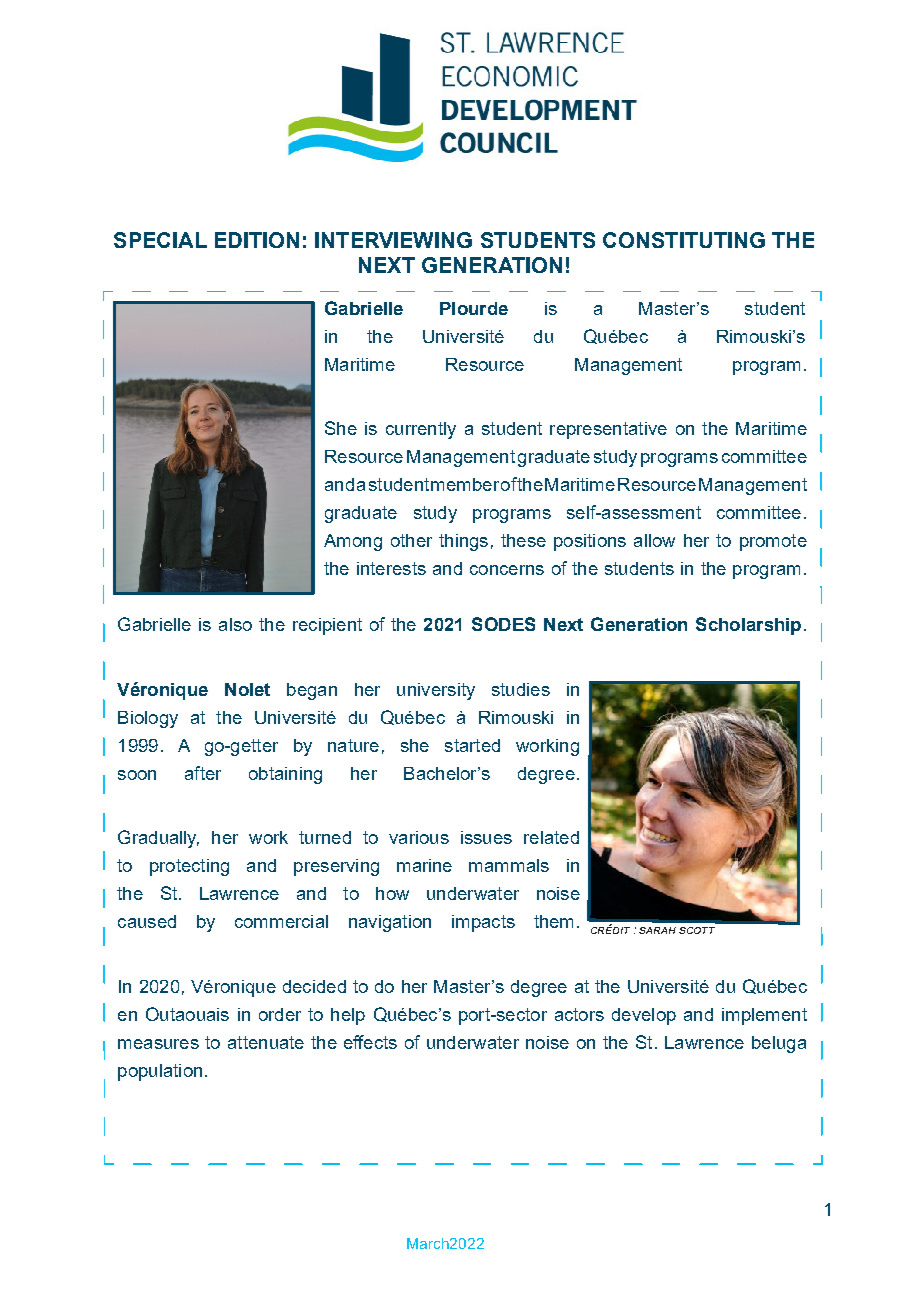  What do you see at coordinates (257, 240) in the image?
I see `EDITION` at bounding box center [257, 240].
